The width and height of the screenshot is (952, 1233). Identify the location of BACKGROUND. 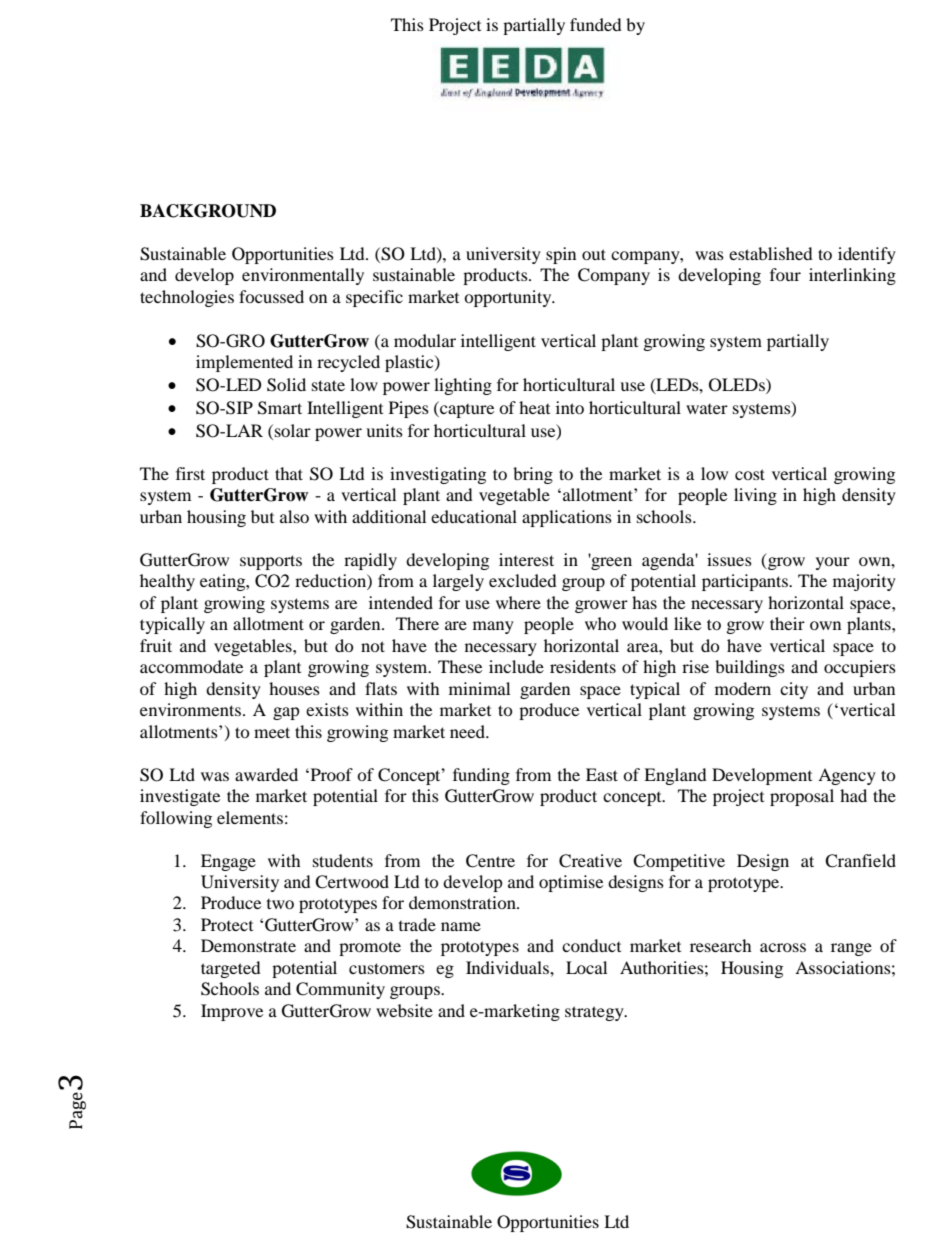
(208, 211).
